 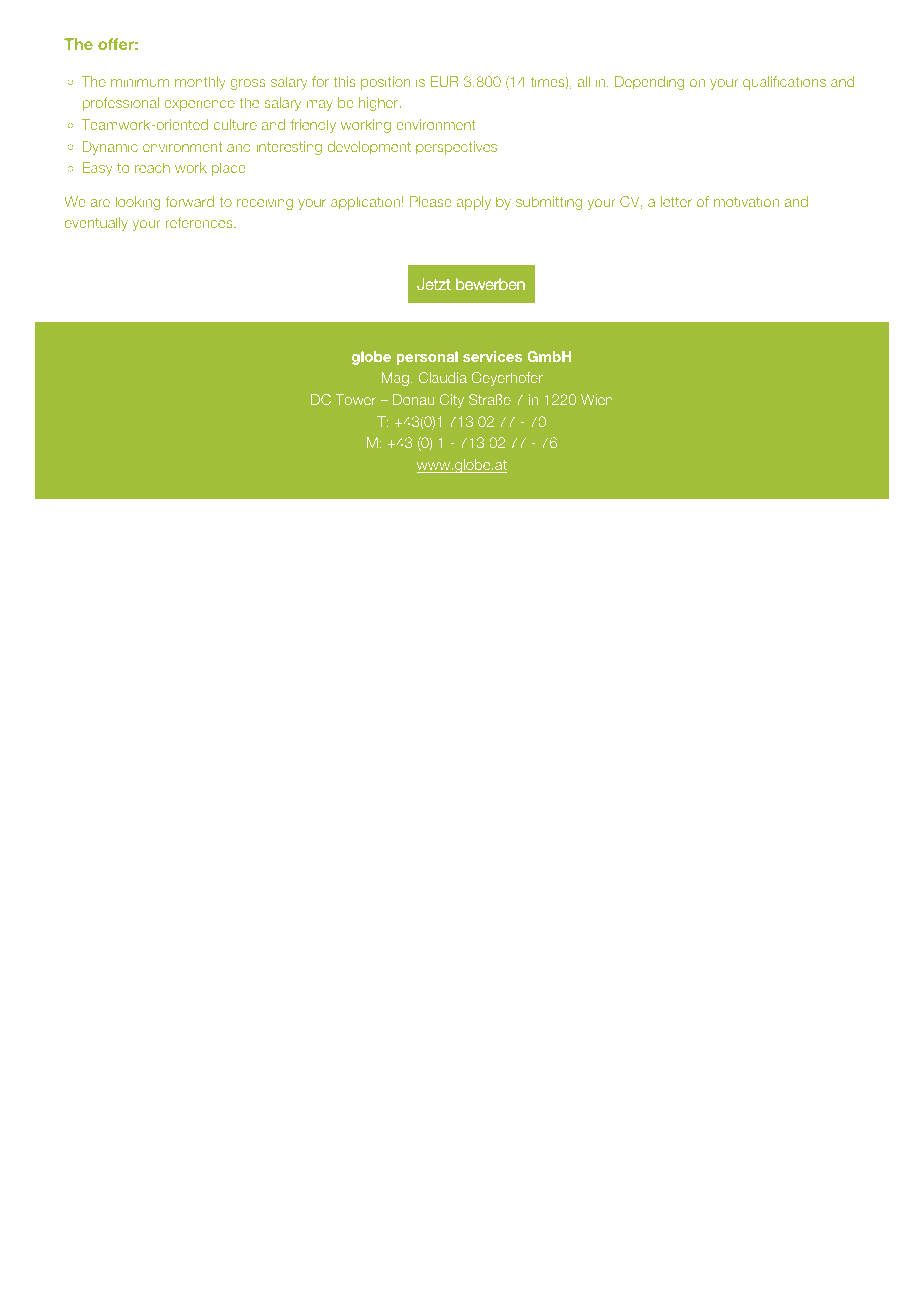 What do you see at coordinates (445, 81) in the page?
I see `EUR` at bounding box center [445, 81].
